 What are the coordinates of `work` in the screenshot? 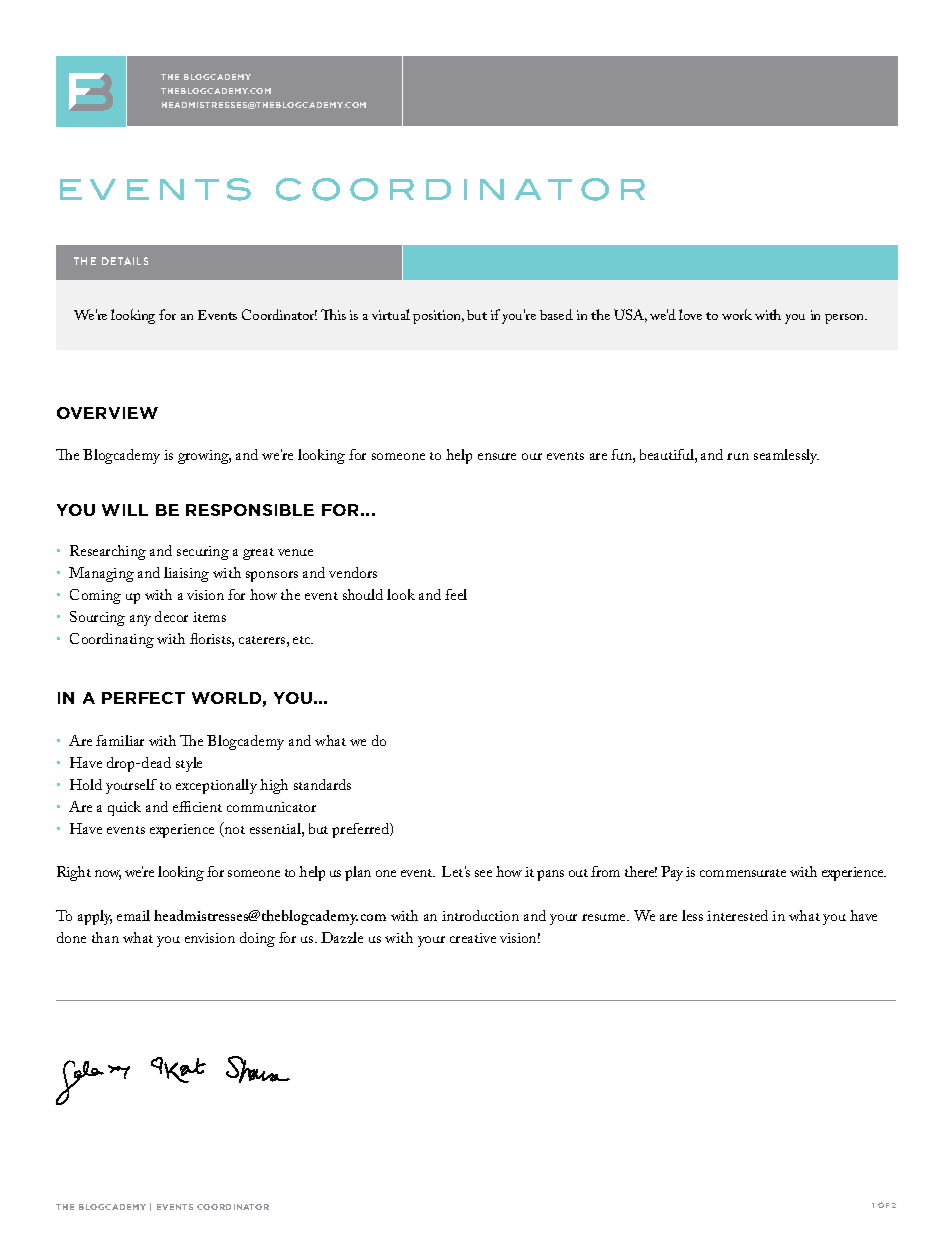 It's located at (737, 314).
